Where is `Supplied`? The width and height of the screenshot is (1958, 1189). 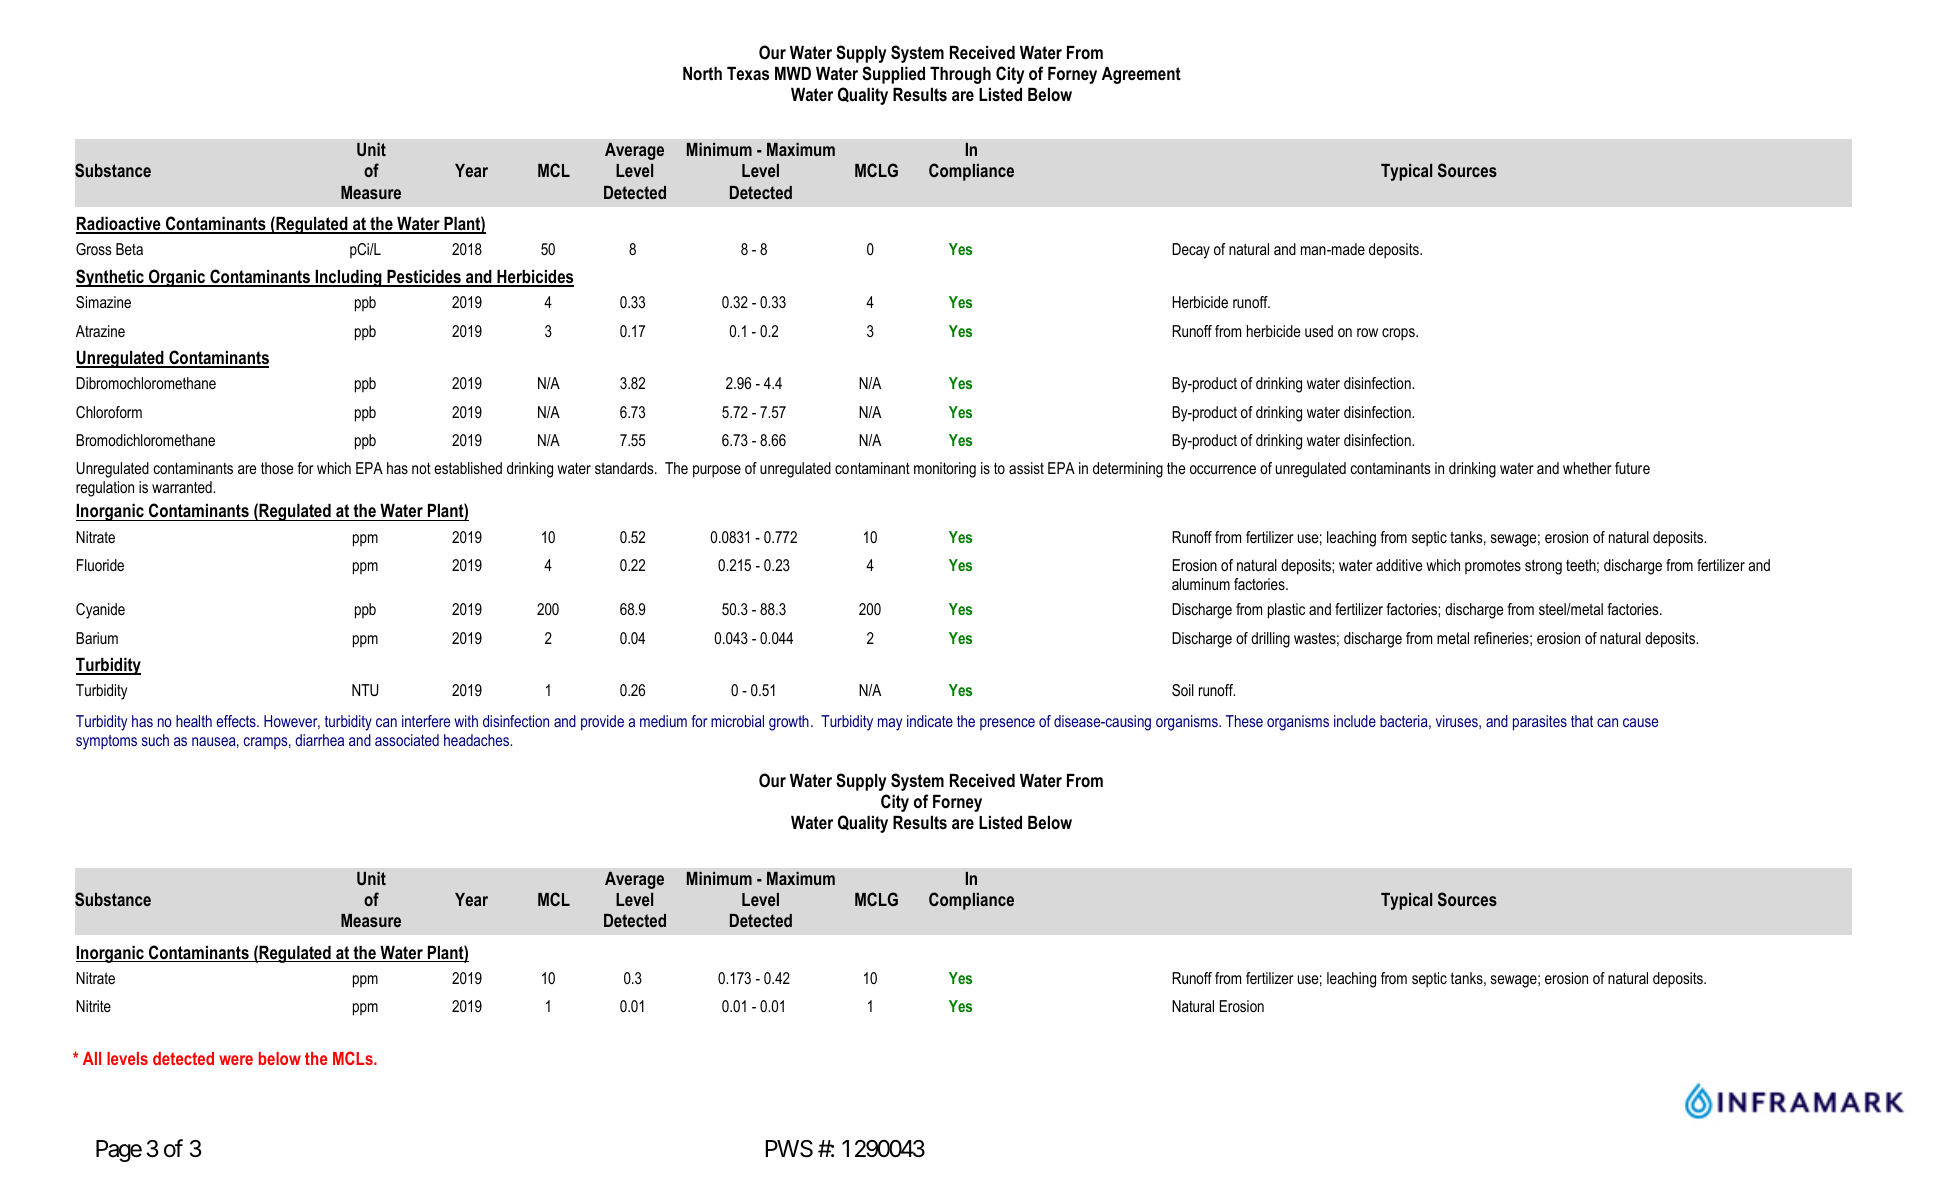
Supplied is located at coordinates (893, 75).
